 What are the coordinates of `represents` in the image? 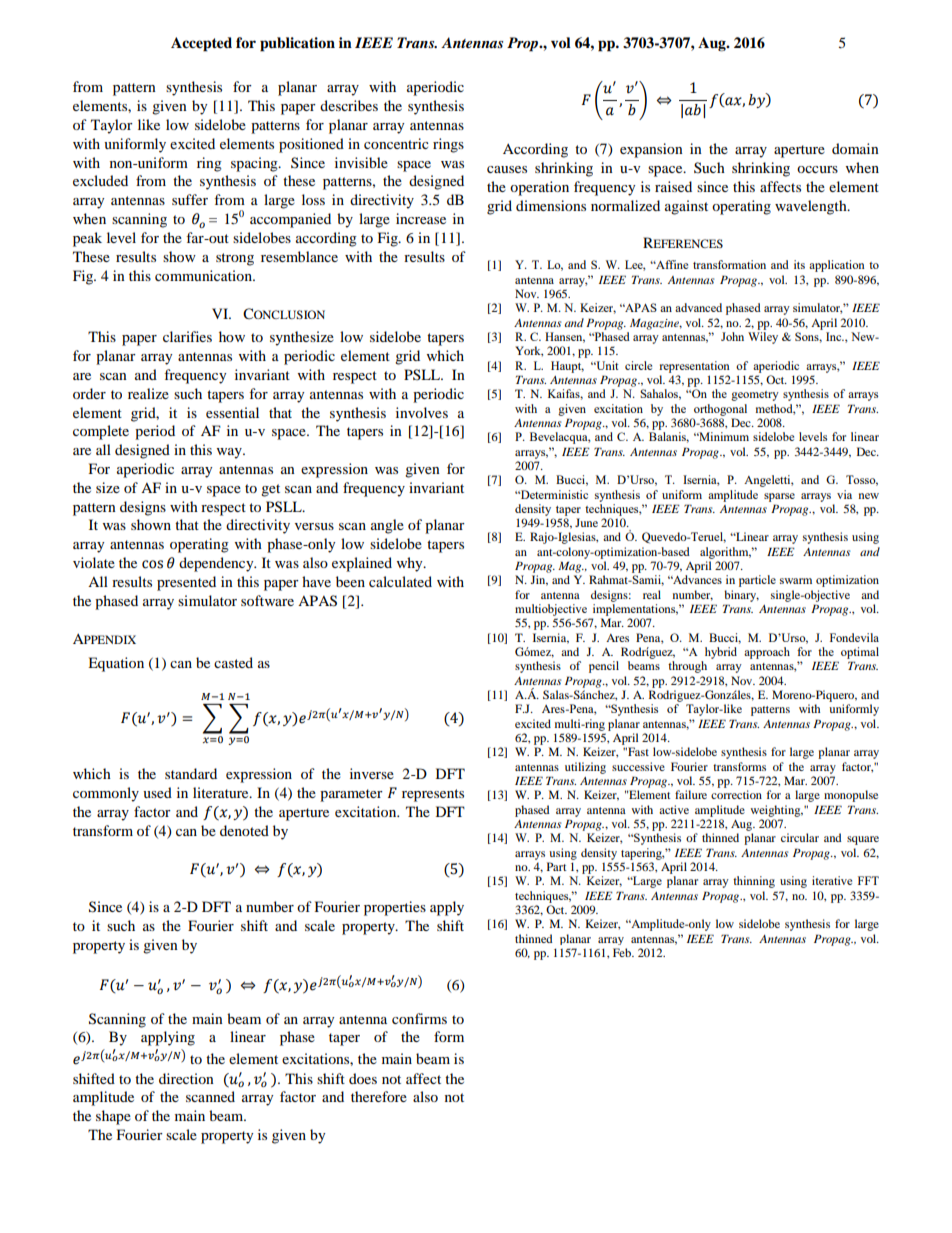 It's located at (433, 795).
